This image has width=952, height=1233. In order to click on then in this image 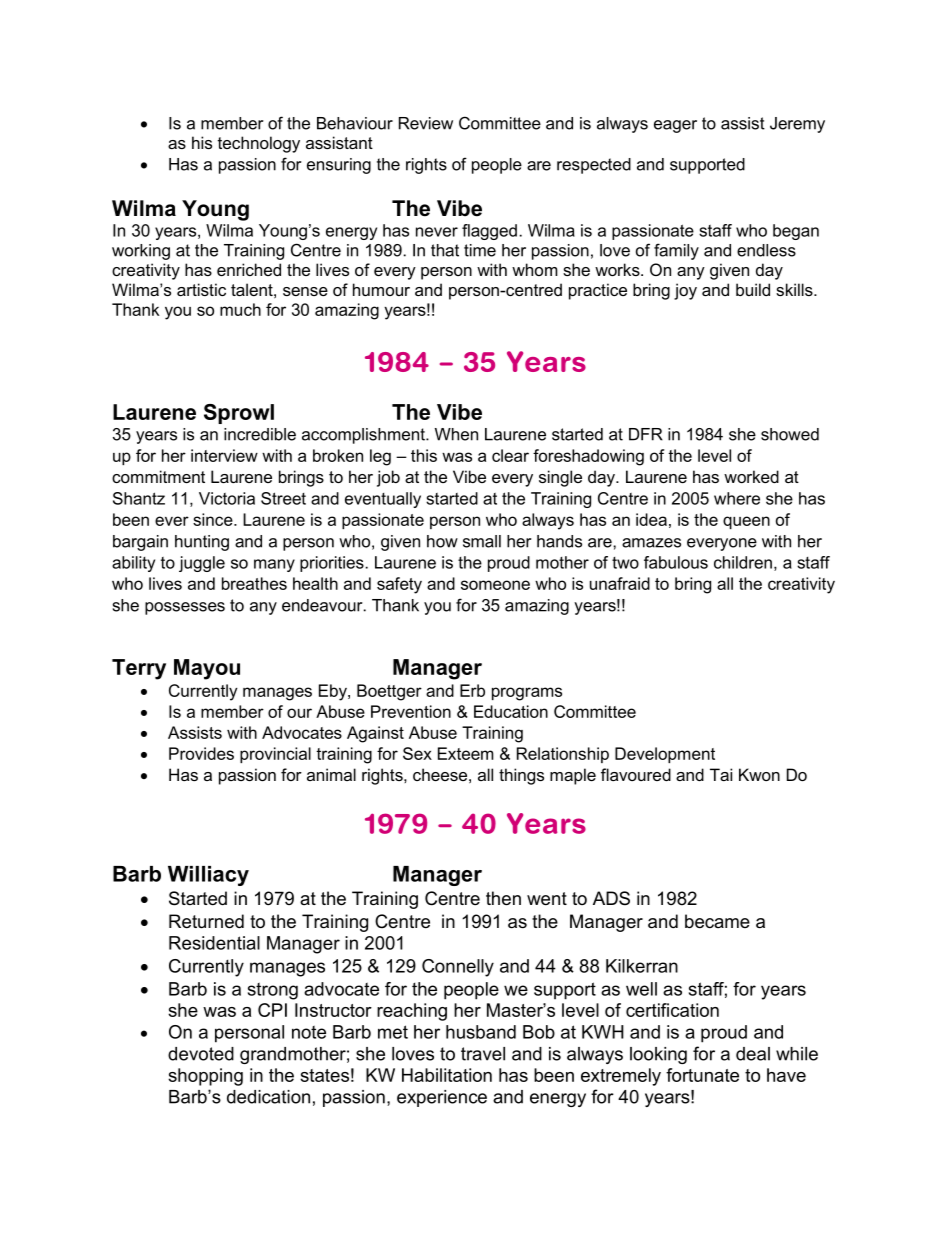, I will do `click(503, 898)`.
